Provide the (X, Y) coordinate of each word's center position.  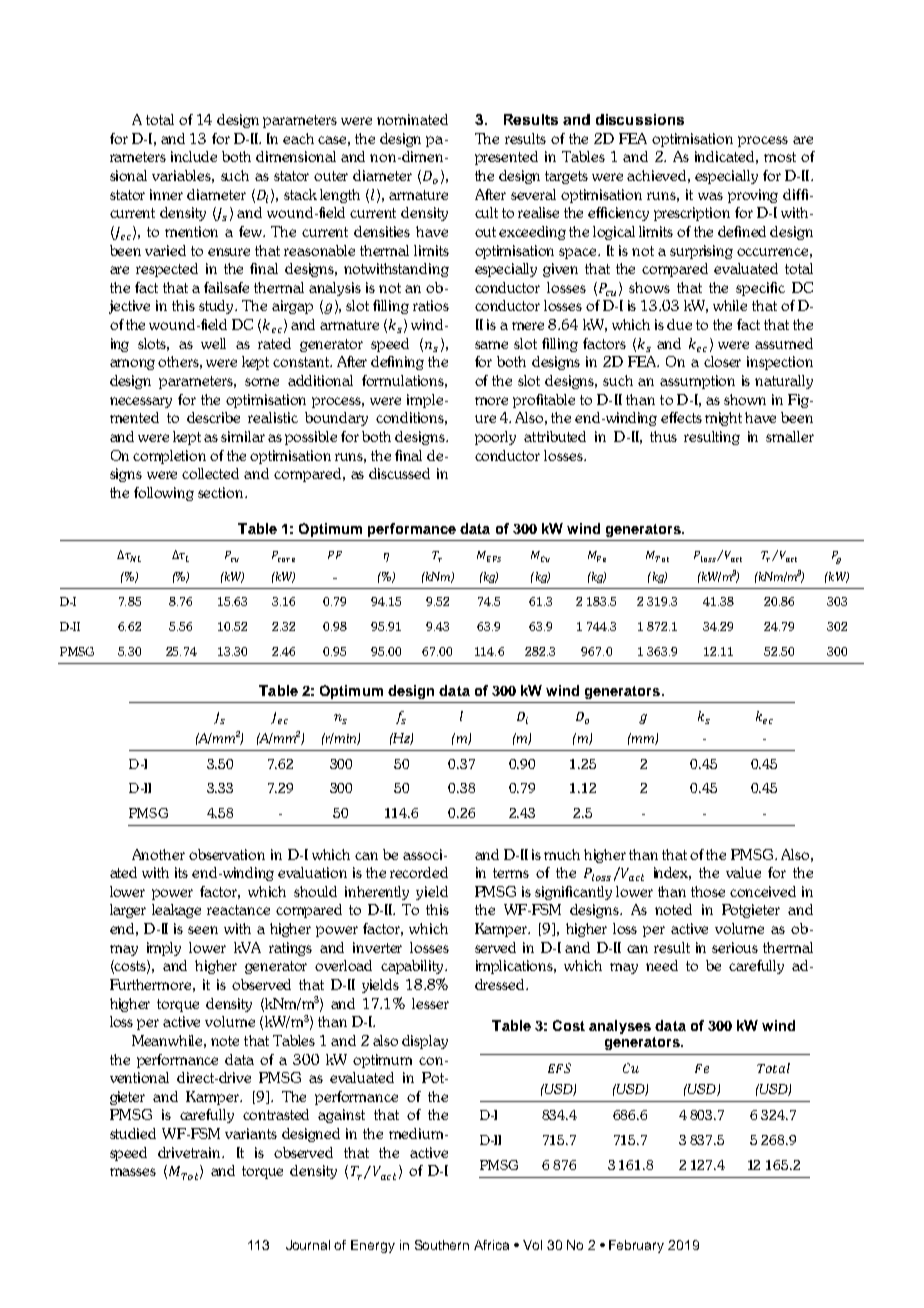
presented (506, 158)
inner (166, 194)
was (710, 196)
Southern (442, 1245)
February (636, 1246)
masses (133, 1172)
